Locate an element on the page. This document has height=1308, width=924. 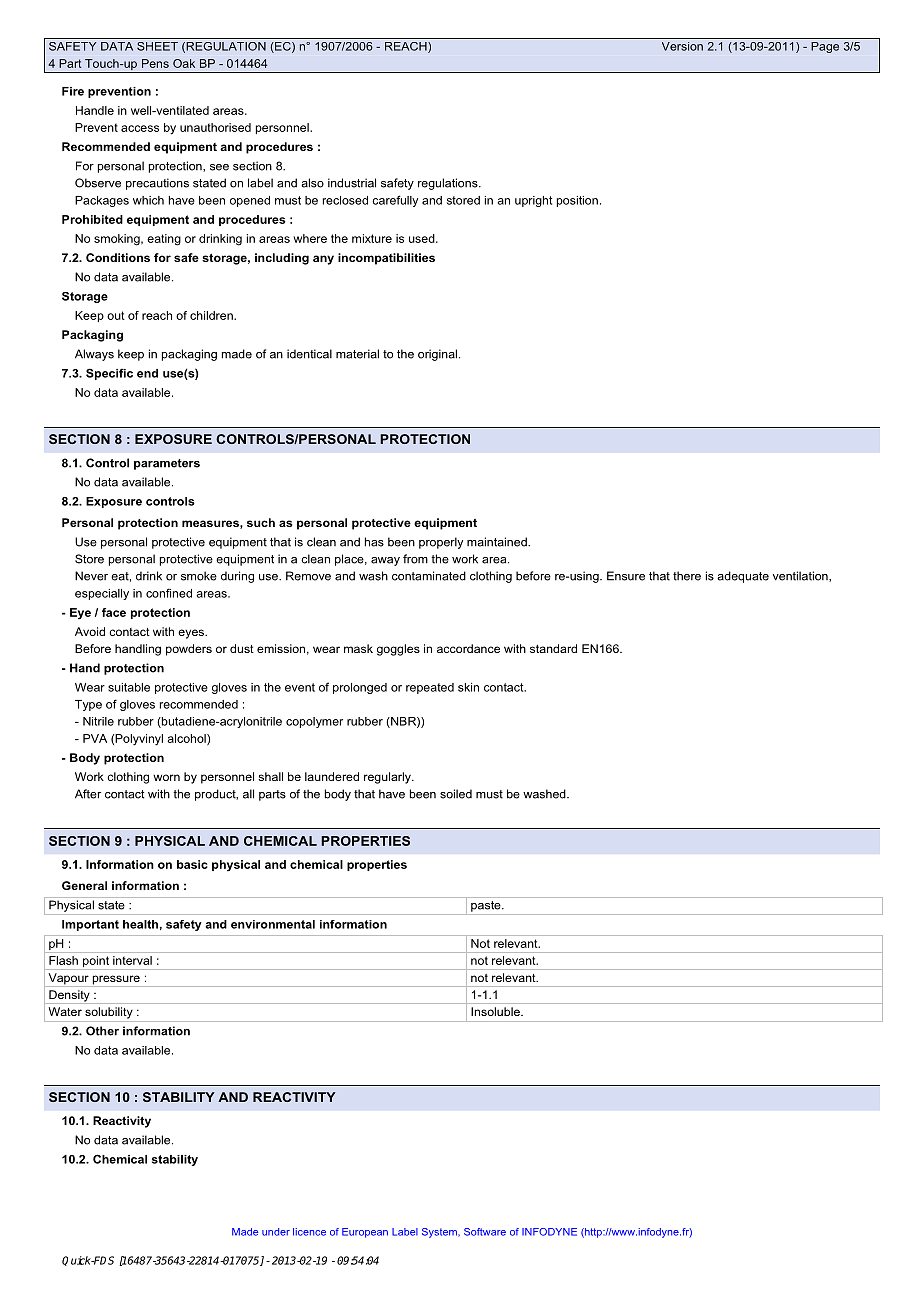
Insoluble is located at coordinates (496, 1011).
